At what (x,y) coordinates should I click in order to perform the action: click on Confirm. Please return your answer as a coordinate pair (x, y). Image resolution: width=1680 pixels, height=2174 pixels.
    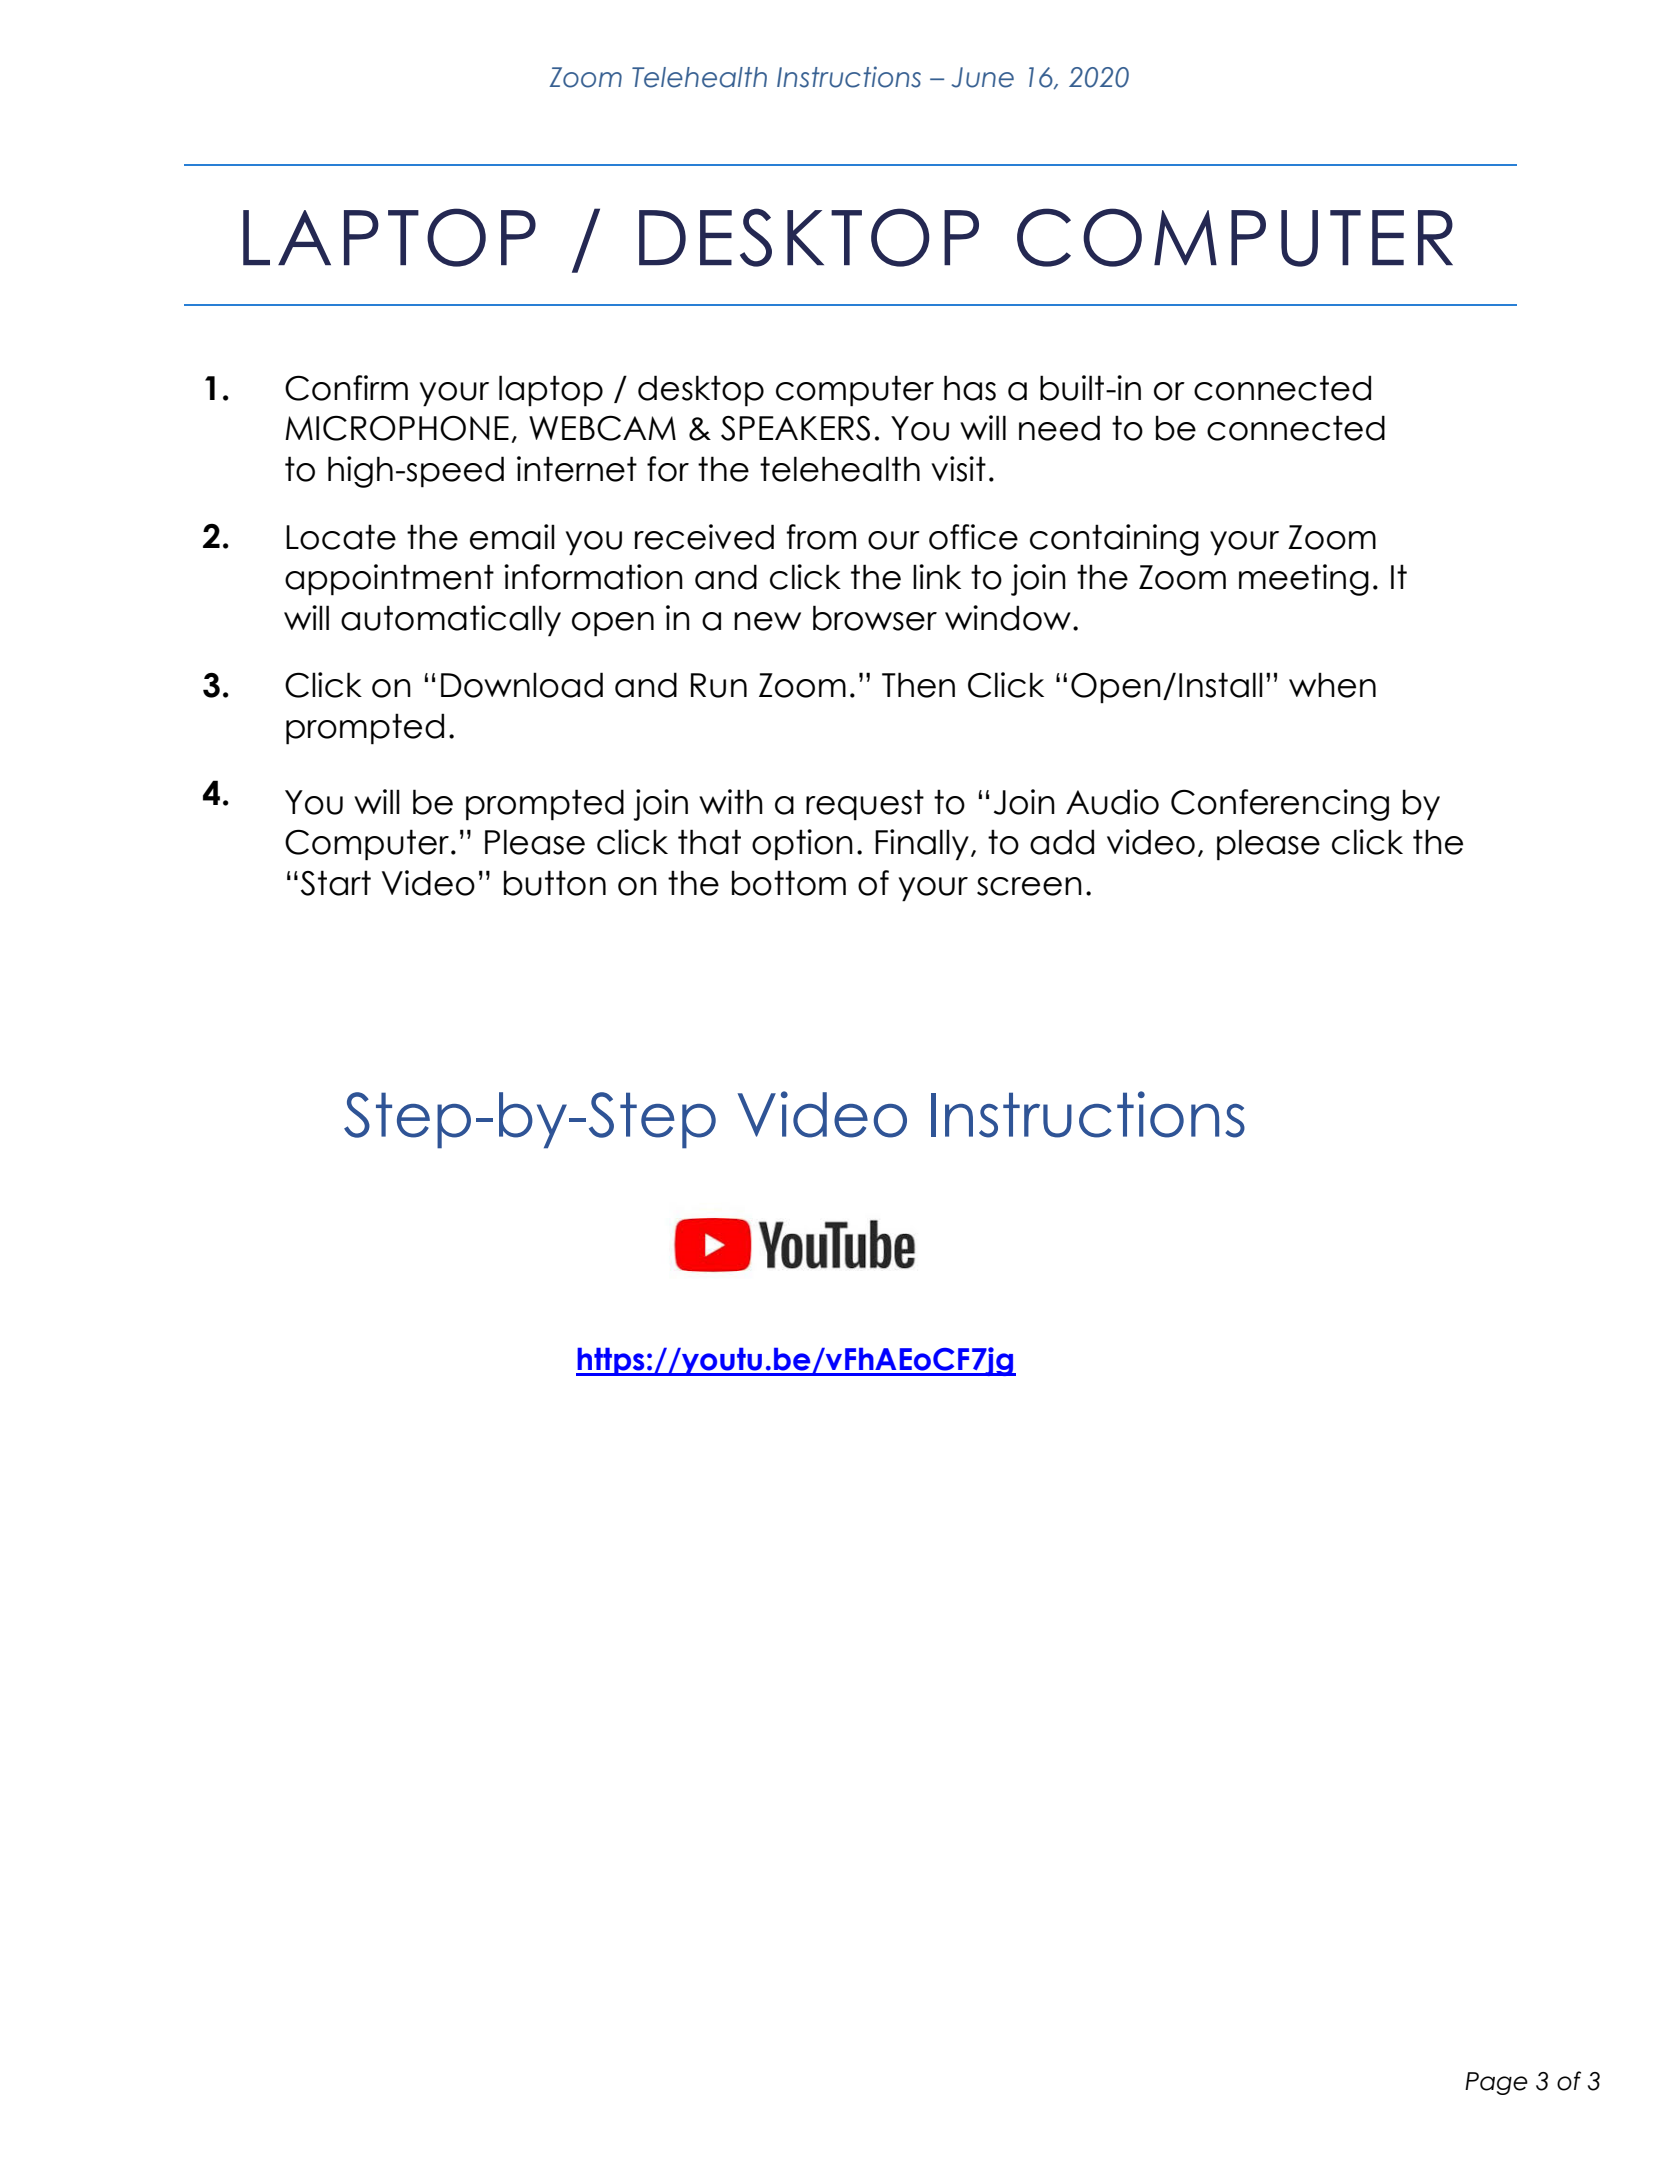
    Looking at the image, I should click on (346, 388).
